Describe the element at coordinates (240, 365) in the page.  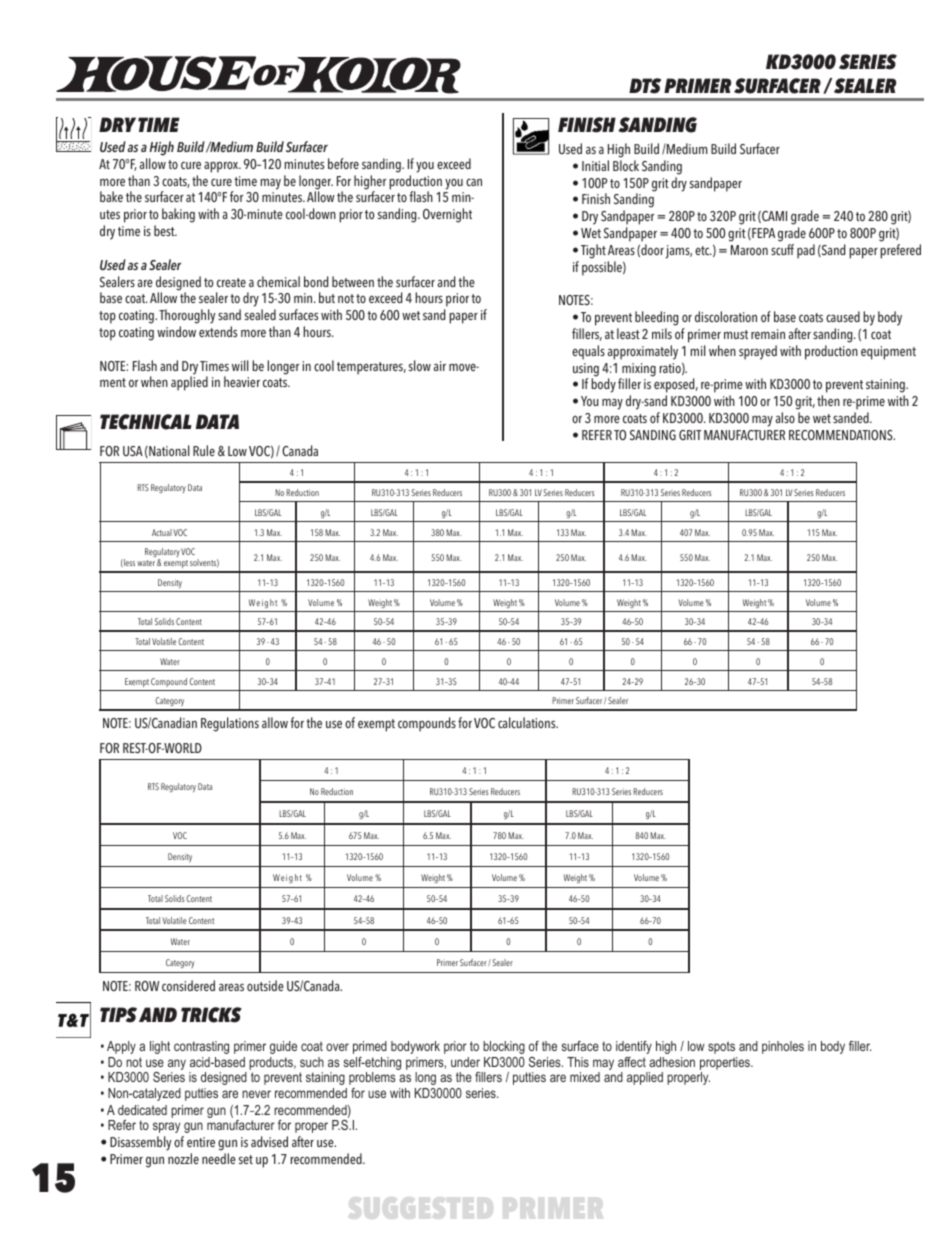
I see `will` at that location.
